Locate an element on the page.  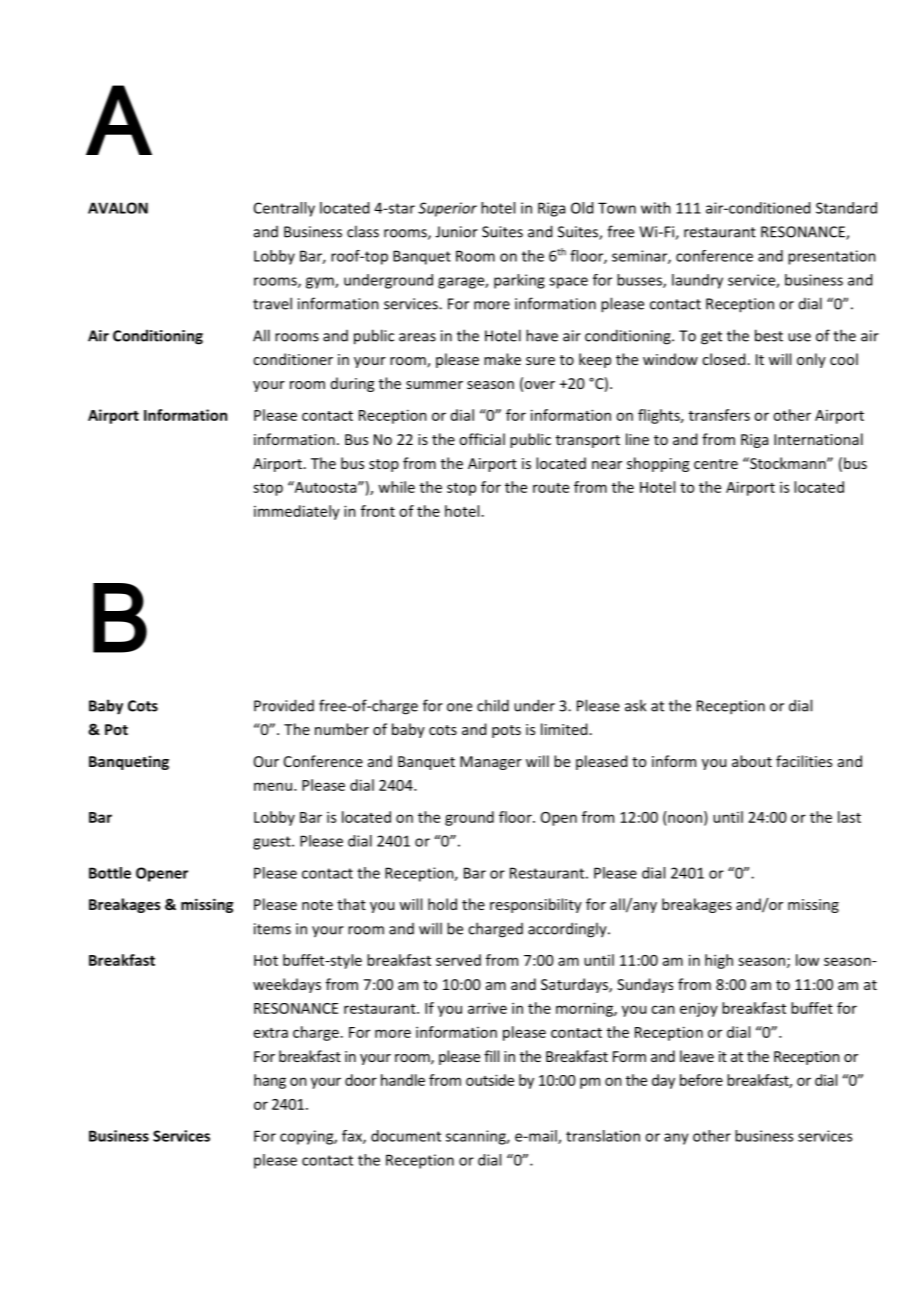
presentation is located at coordinates (832, 257).
